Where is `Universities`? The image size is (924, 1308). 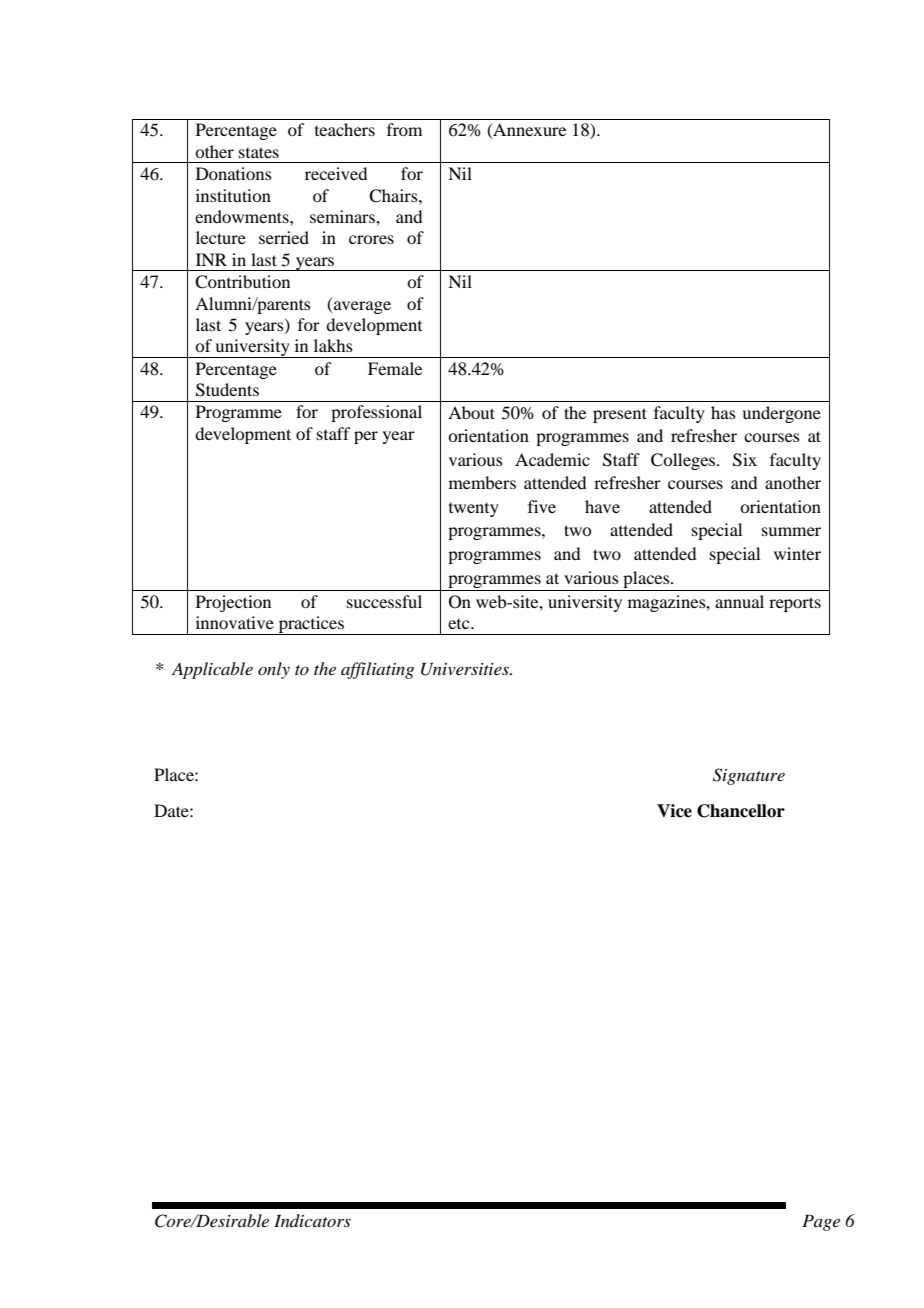 Universities is located at coordinates (466, 669).
